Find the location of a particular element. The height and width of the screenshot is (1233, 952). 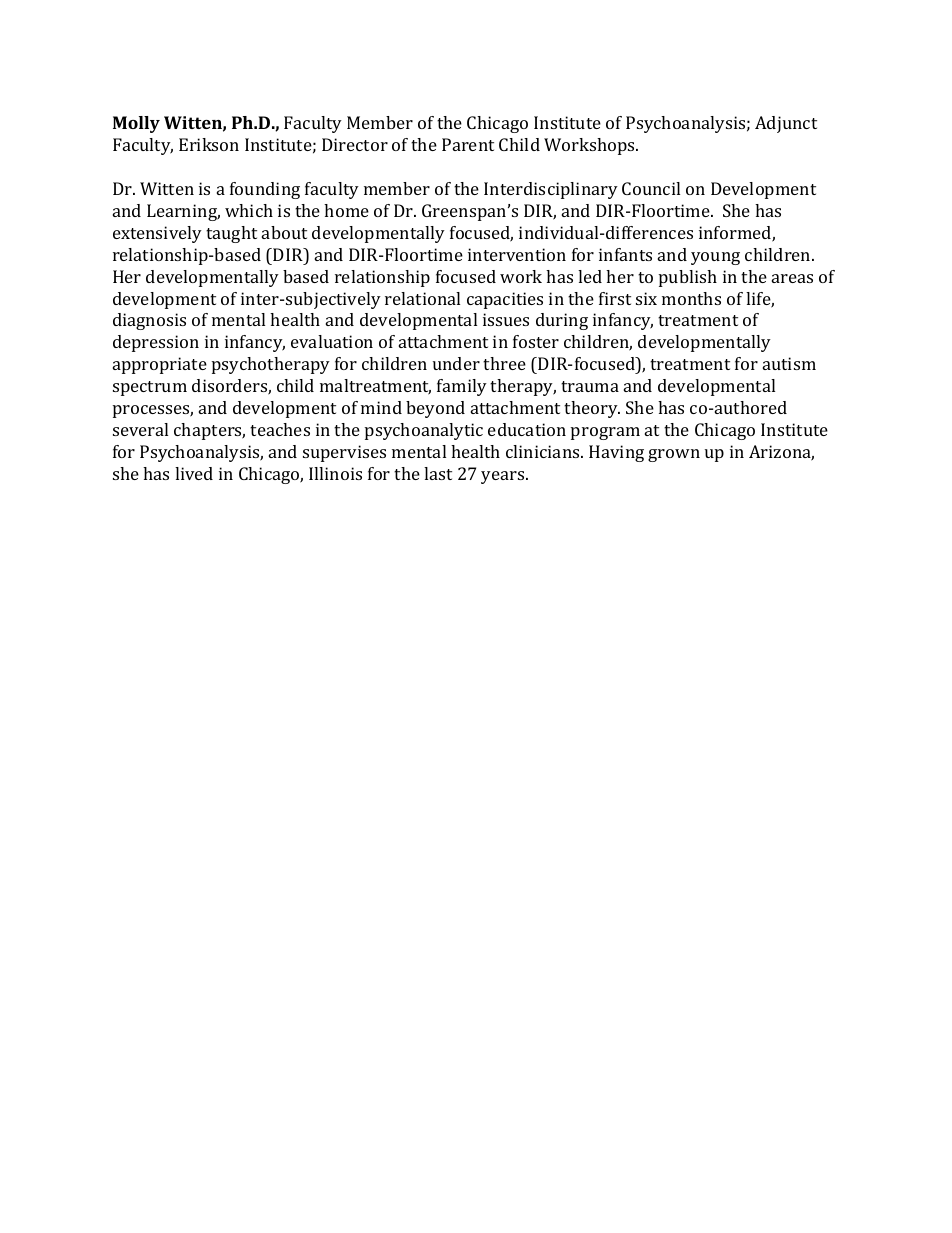

Parent is located at coordinates (468, 144).
